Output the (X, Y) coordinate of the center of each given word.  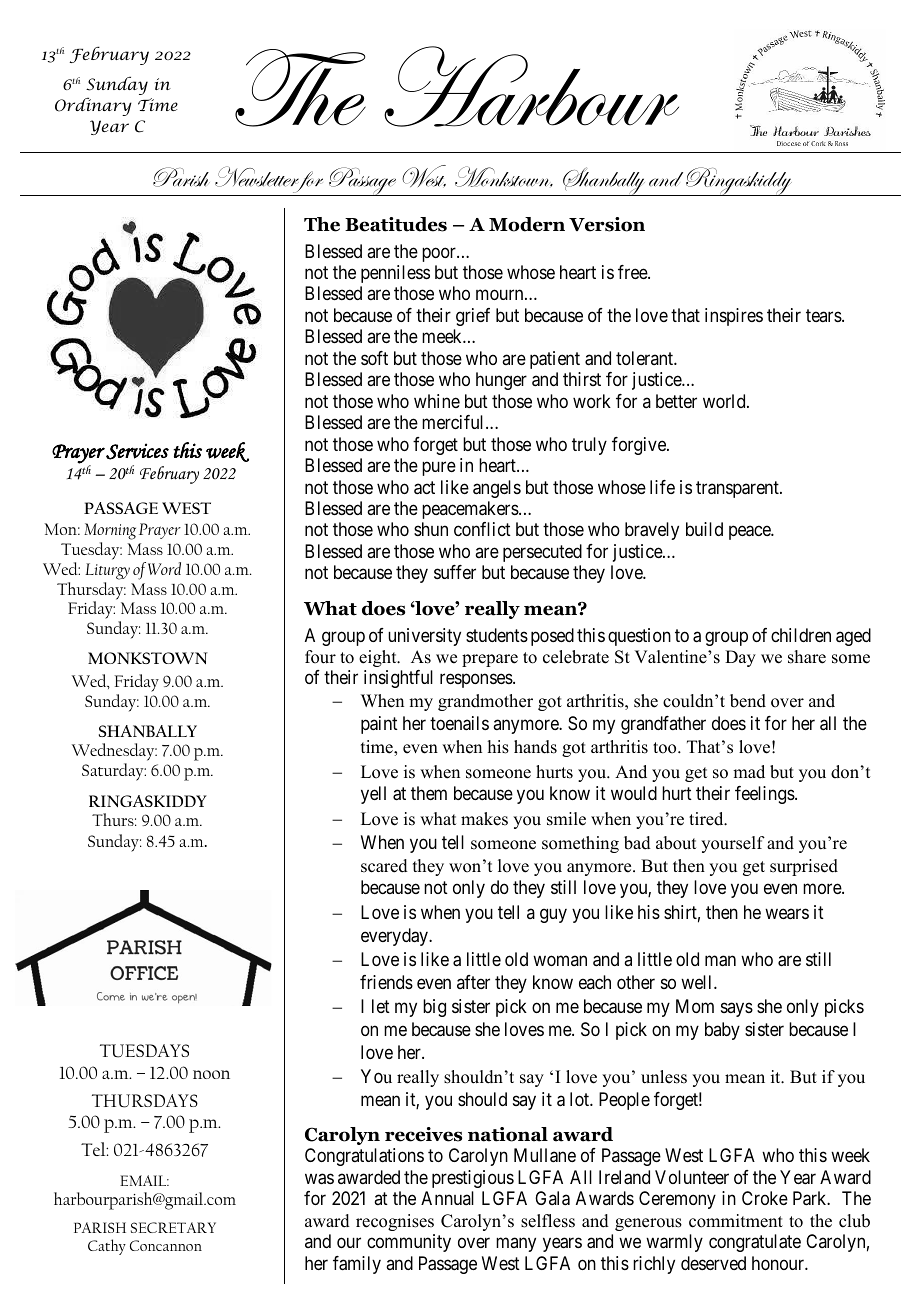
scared (384, 866)
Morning (110, 531)
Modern (527, 224)
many (516, 1245)
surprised (804, 867)
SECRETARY (173, 1227)
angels (497, 489)
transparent (738, 489)
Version (607, 224)
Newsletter (258, 177)
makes (484, 819)
